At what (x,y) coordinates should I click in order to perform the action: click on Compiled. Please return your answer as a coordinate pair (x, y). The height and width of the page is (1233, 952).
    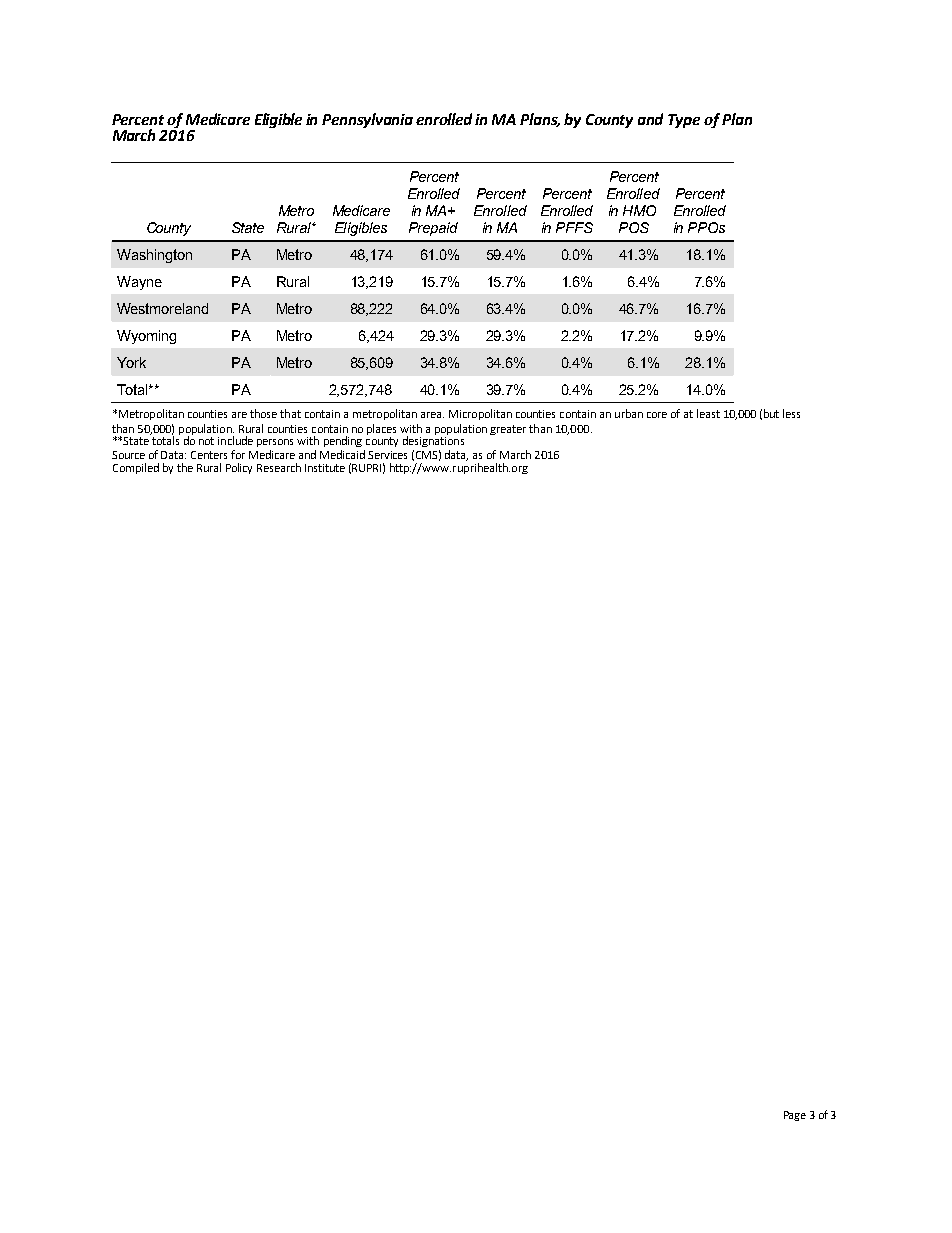
    Looking at the image, I should click on (136, 468).
